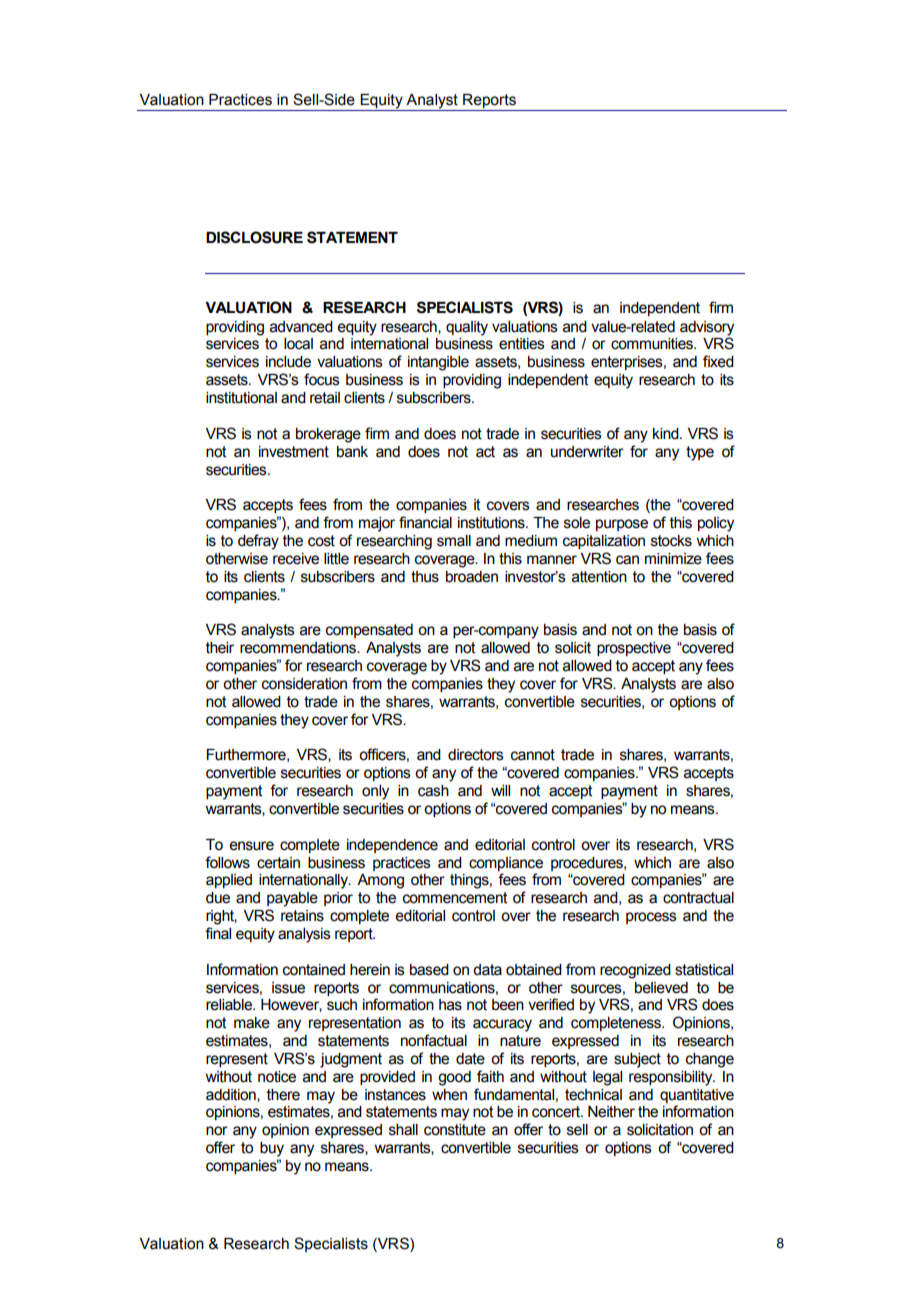  Describe the element at coordinates (707, 328) in the screenshot. I see `advisory` at that location.
